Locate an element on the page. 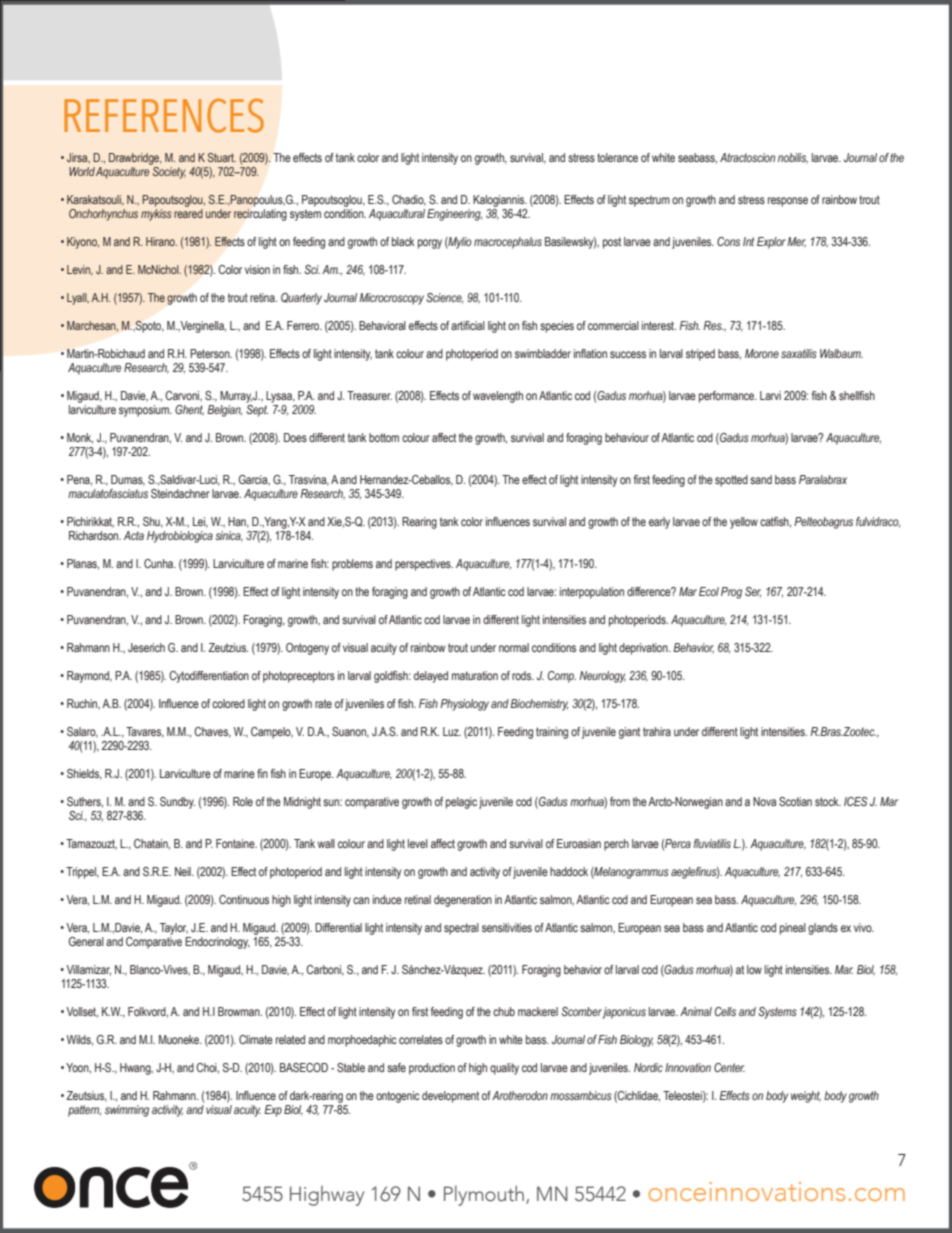  Plymouth is located at coordinates (484, 1195).
